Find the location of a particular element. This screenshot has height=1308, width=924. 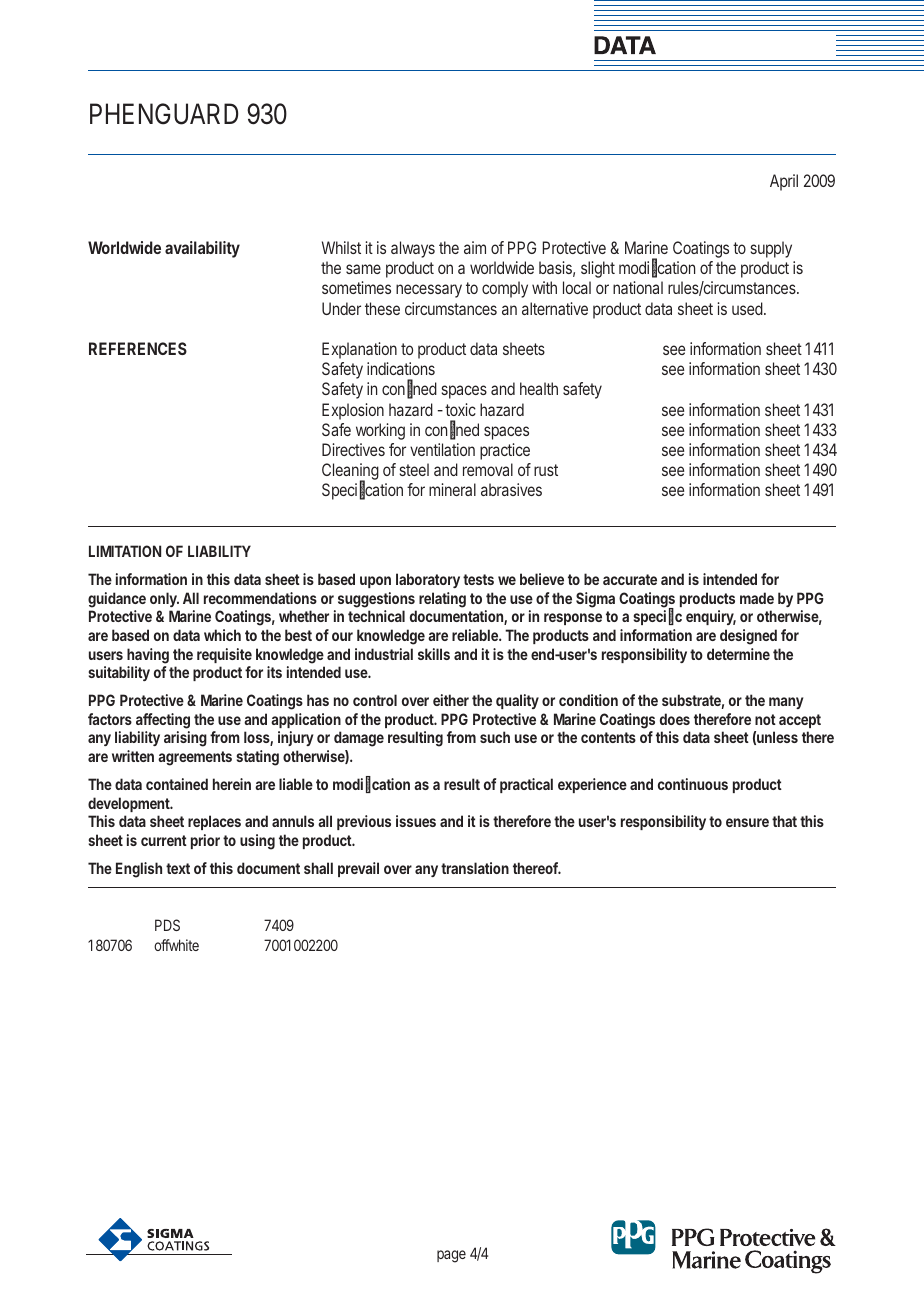

toxic is located at coordinates (460, 409).
